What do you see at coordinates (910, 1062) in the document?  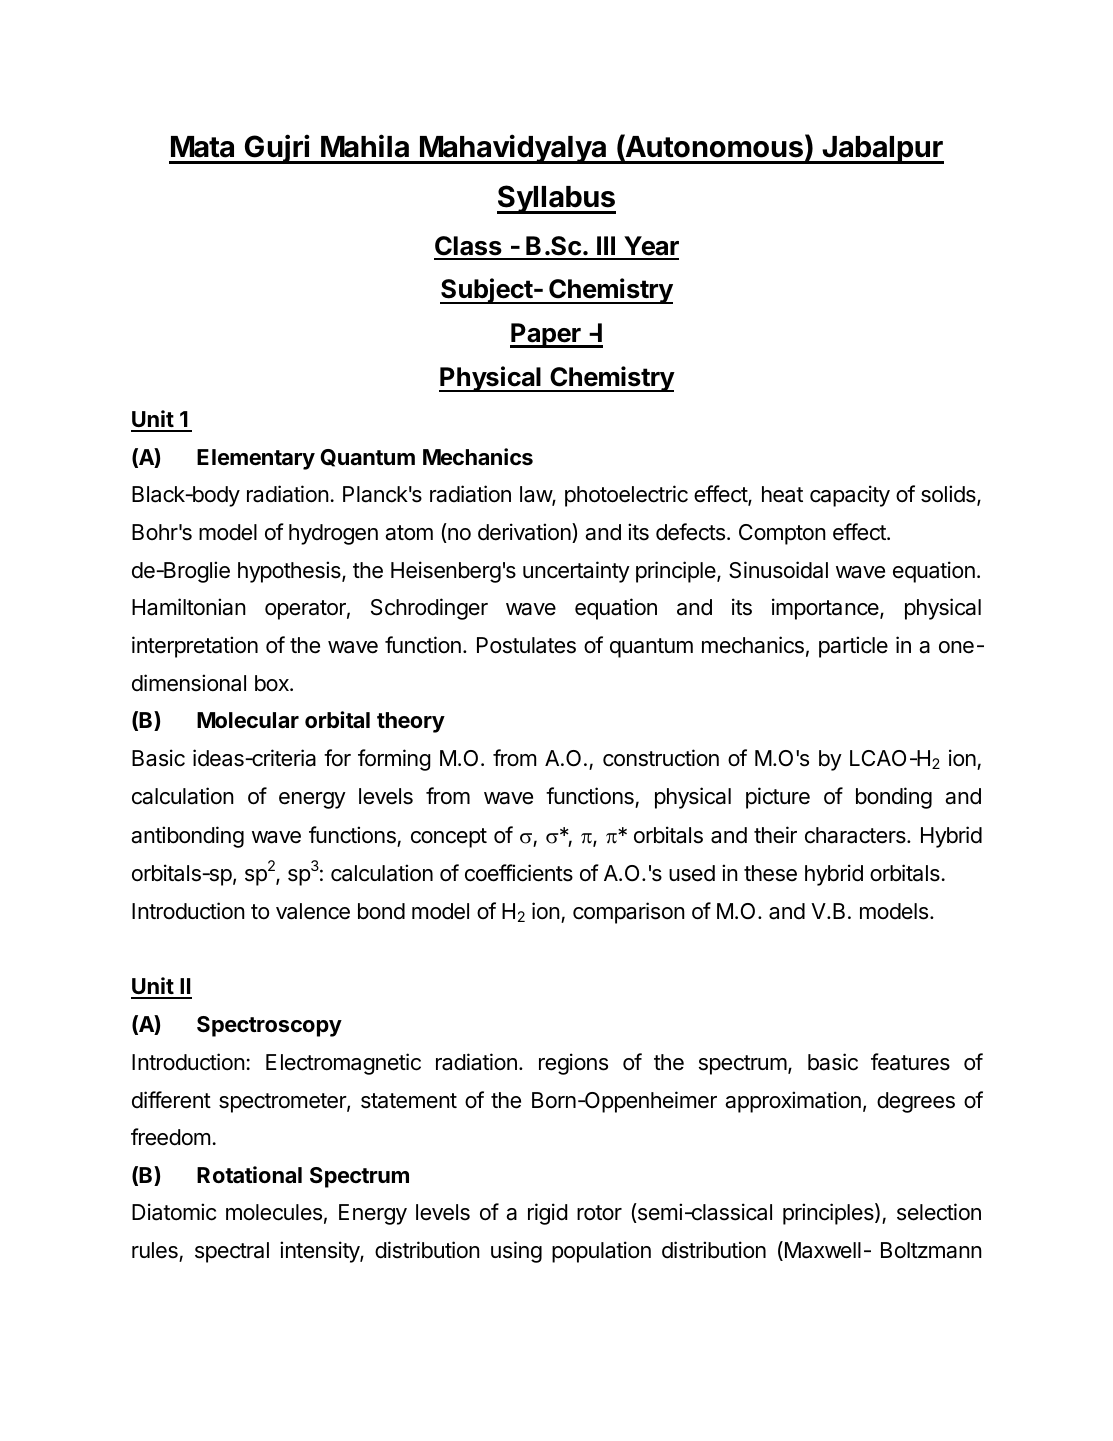 I see `features` at bounding box center [910, 1062].
